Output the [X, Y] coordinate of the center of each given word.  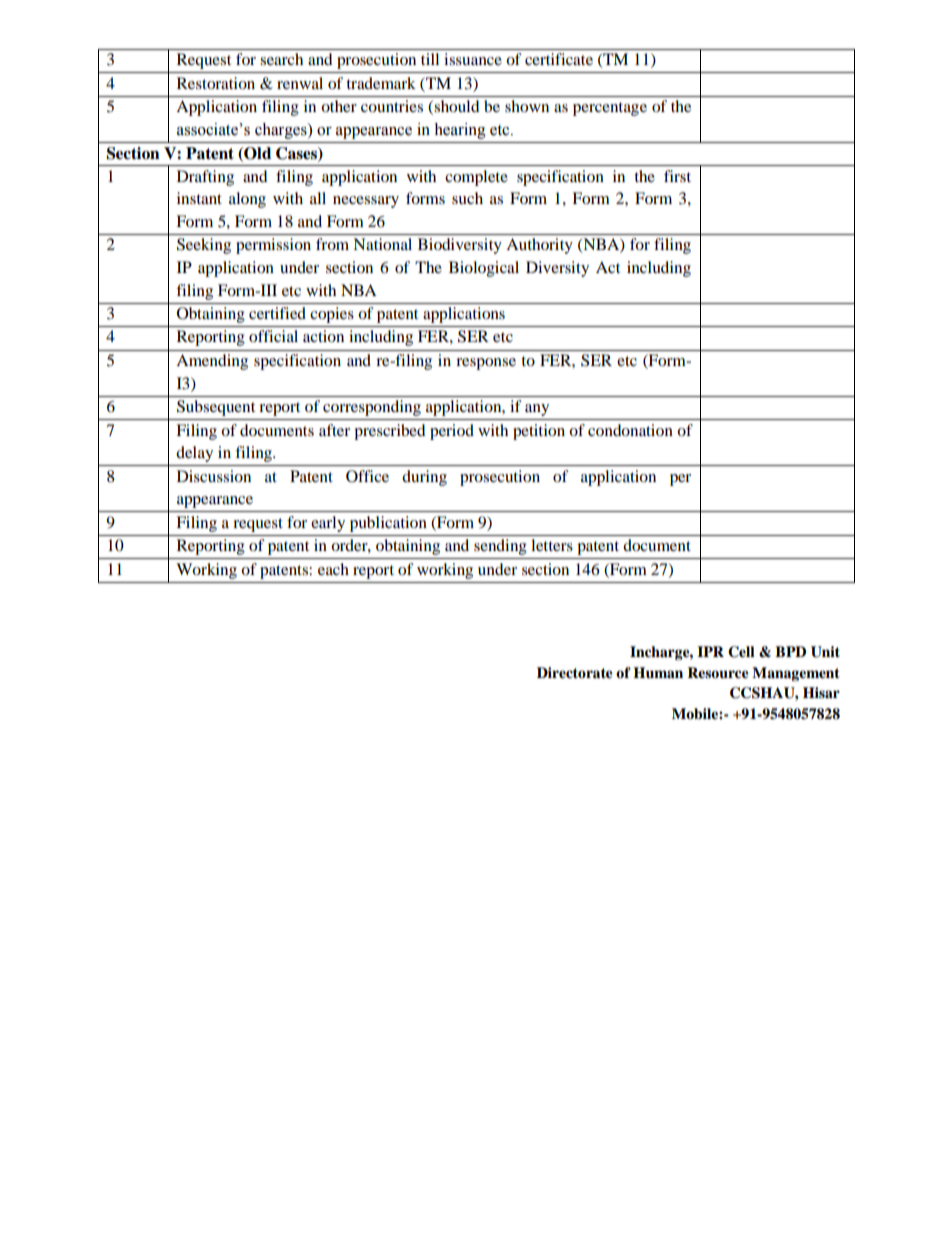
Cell [741, 652]
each [333, 569]
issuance [473, 59]
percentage [610, 109]
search [281, 59]
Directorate [575, 673]
